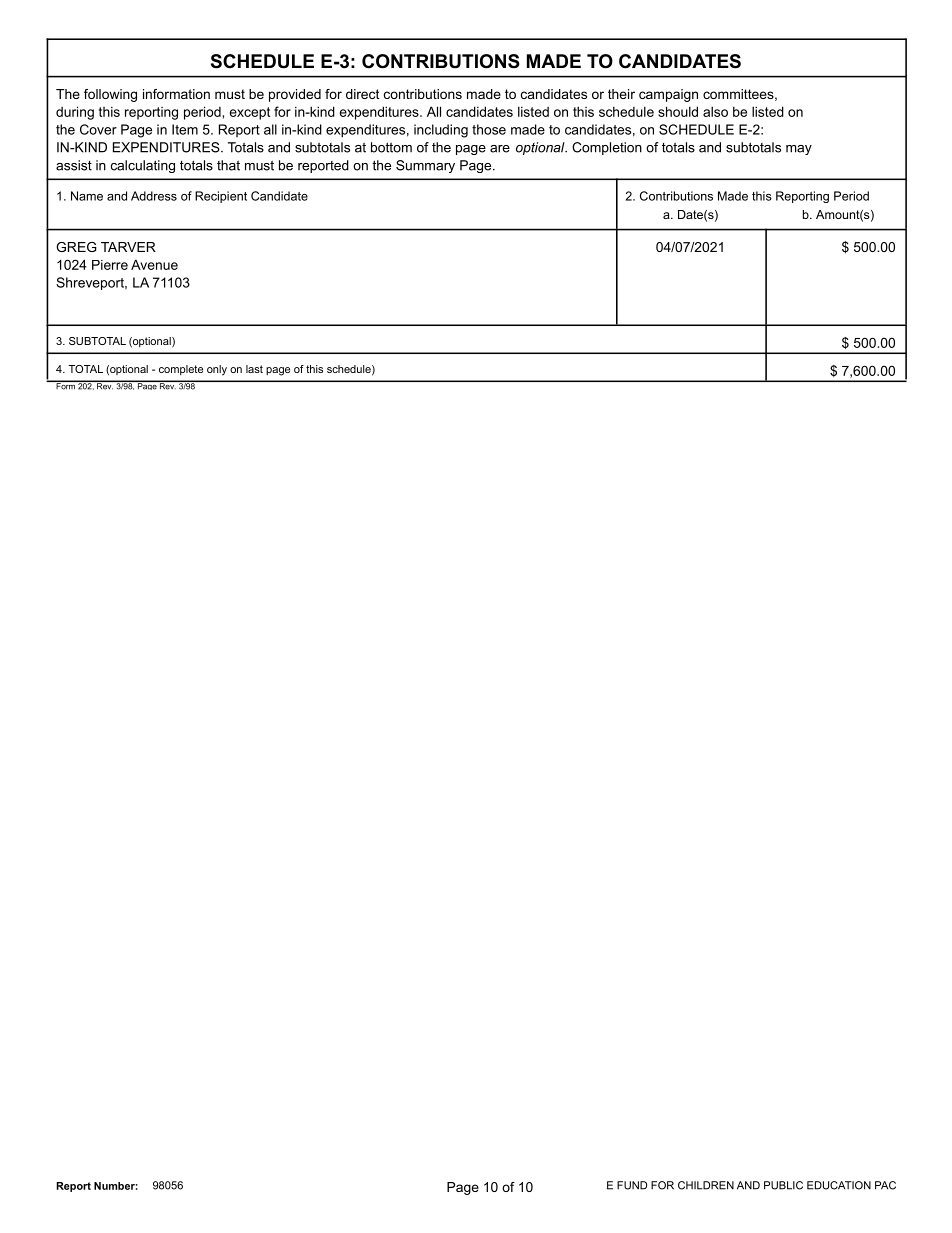 This screenshot has width=952, height=1233. I want to click on those, so click(489, 129).
